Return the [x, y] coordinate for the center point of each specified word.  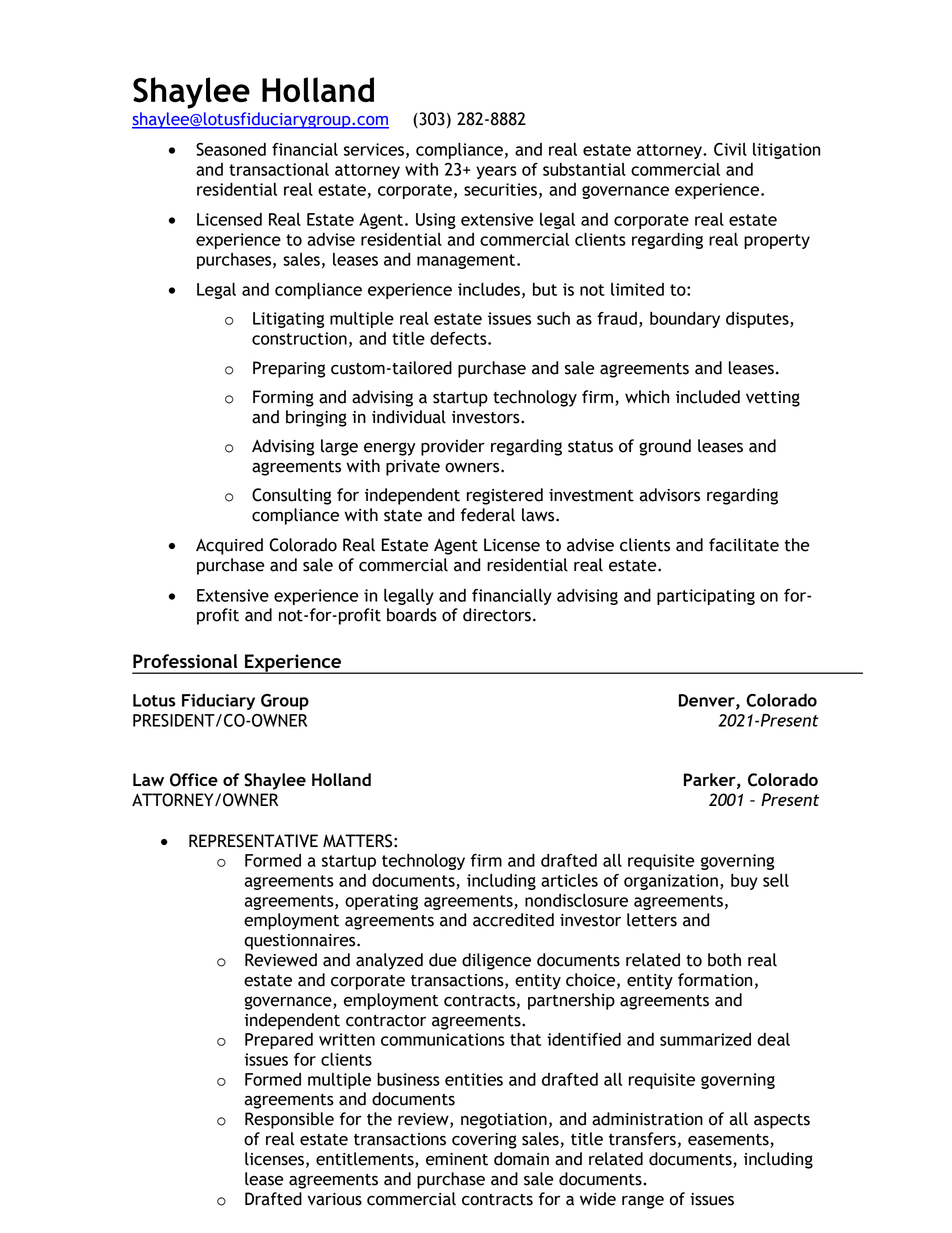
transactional [279, 169]
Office [194, 780]
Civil [730, 149]
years [496, 172]
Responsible [289, 1120]
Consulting [291, 496]
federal [488, 515]
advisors [669, 495]
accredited [513, 920]
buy [744, 882]
